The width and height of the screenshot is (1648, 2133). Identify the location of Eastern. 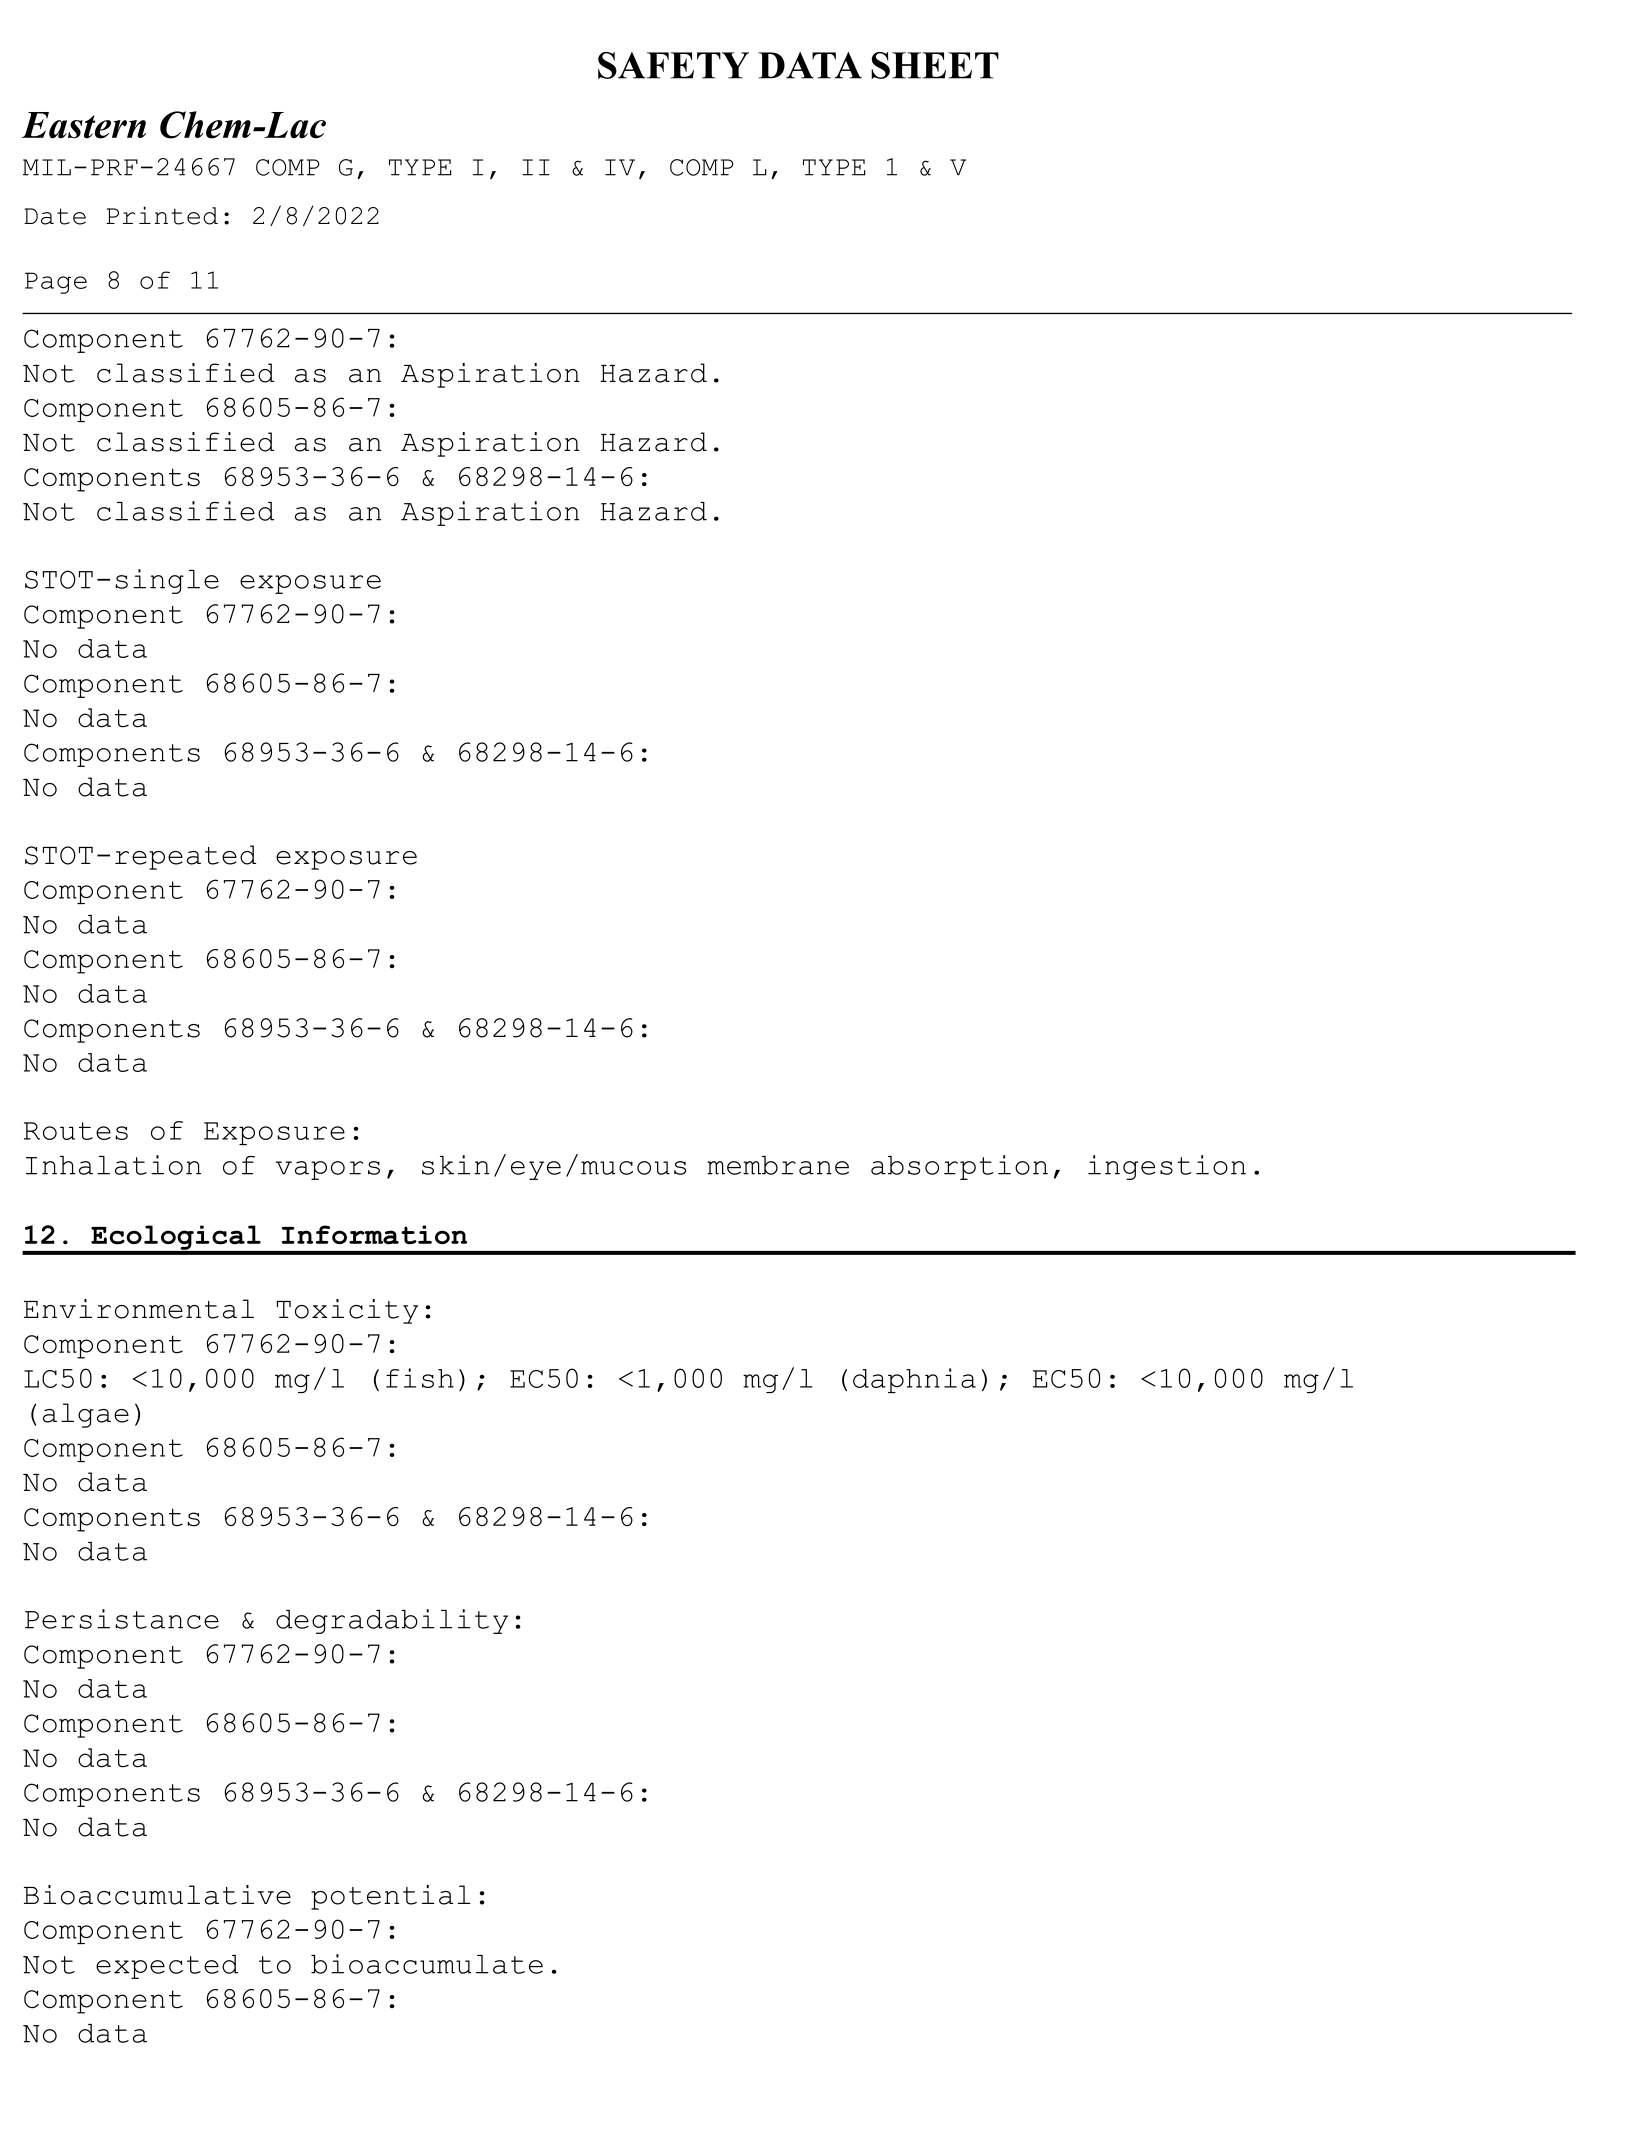
(84, 125).
